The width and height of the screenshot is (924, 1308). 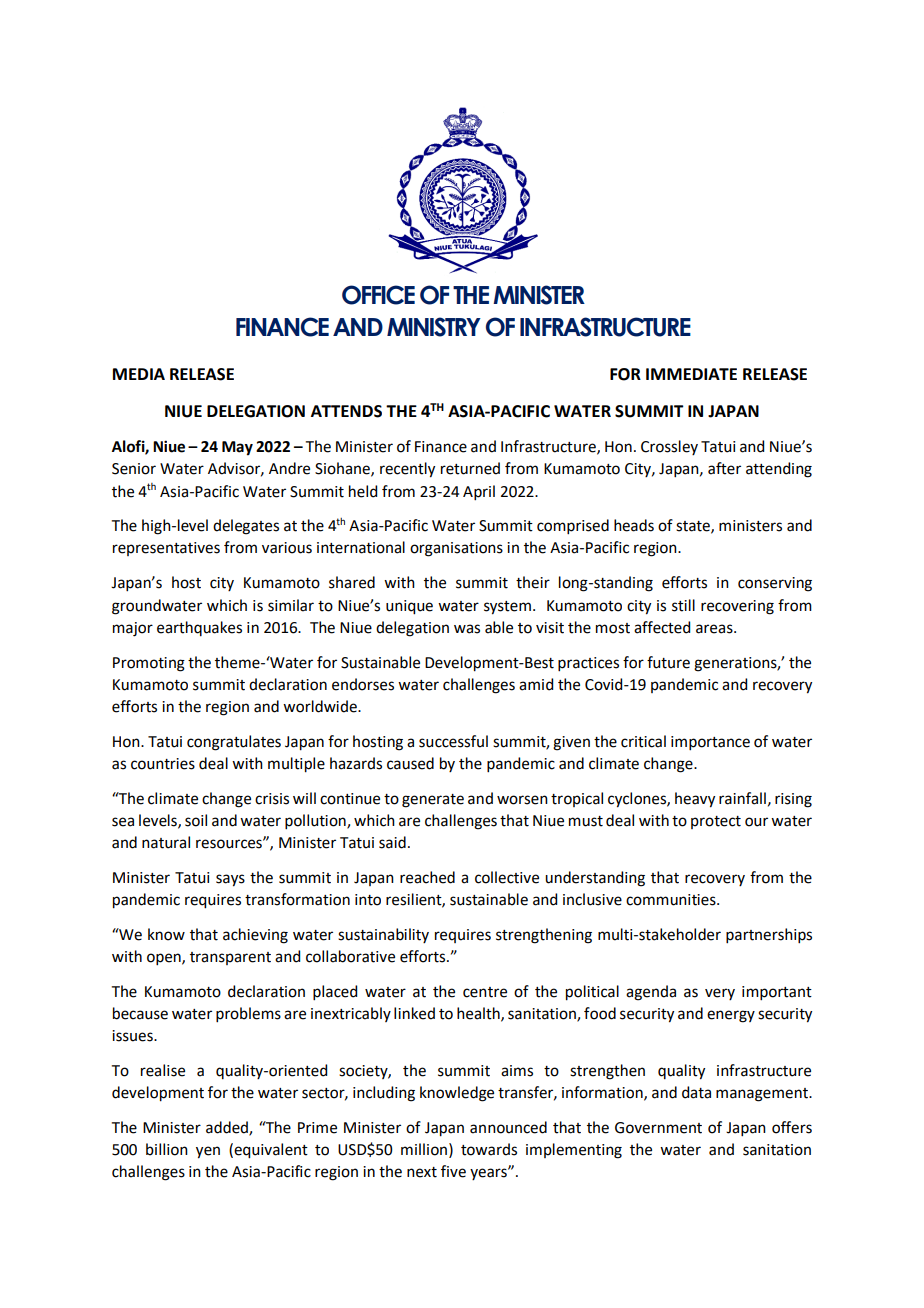 I want to click on congratulates, so click(x=234, y=743).
